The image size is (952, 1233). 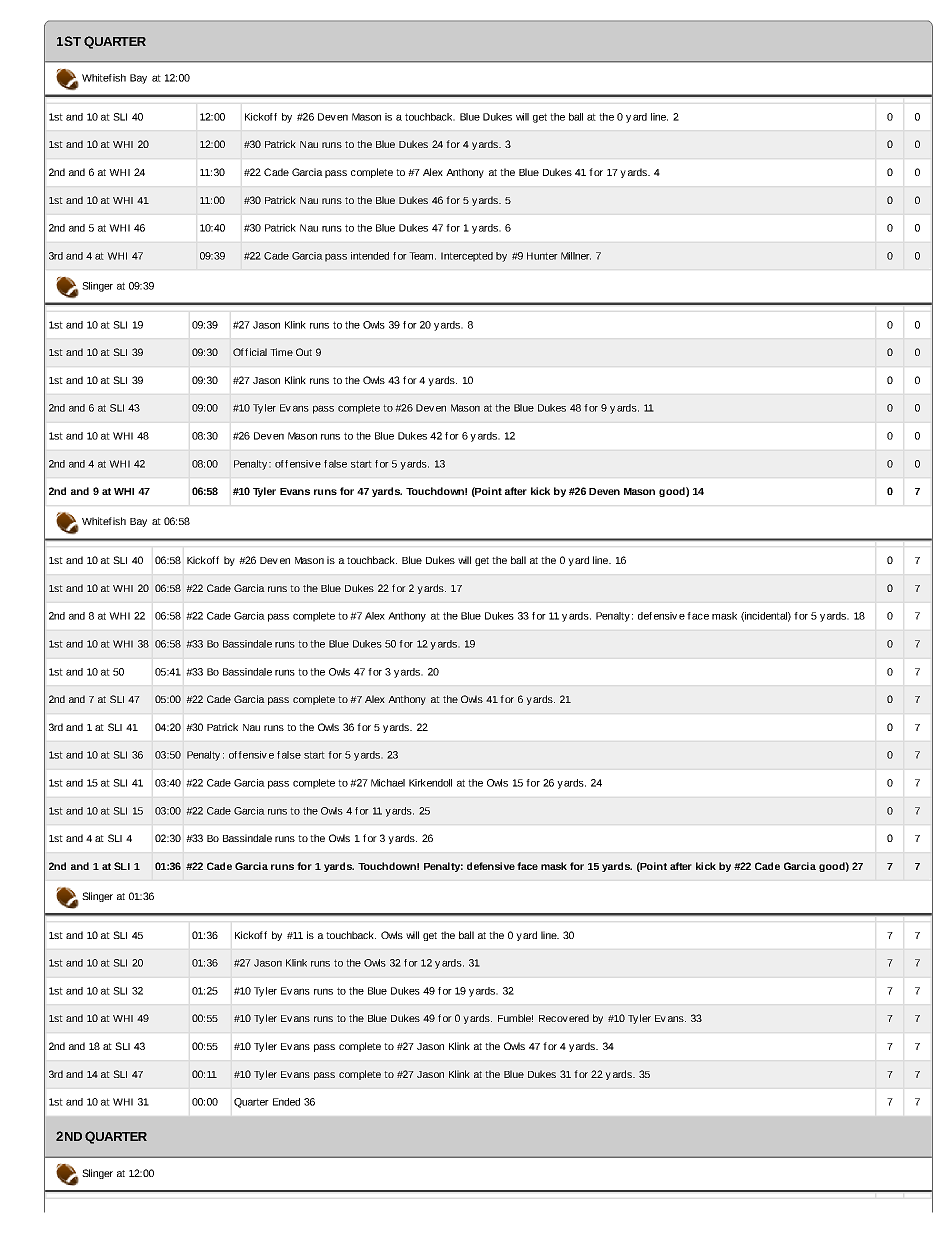 I want to click on Michael, so click(x=388, y=783).
